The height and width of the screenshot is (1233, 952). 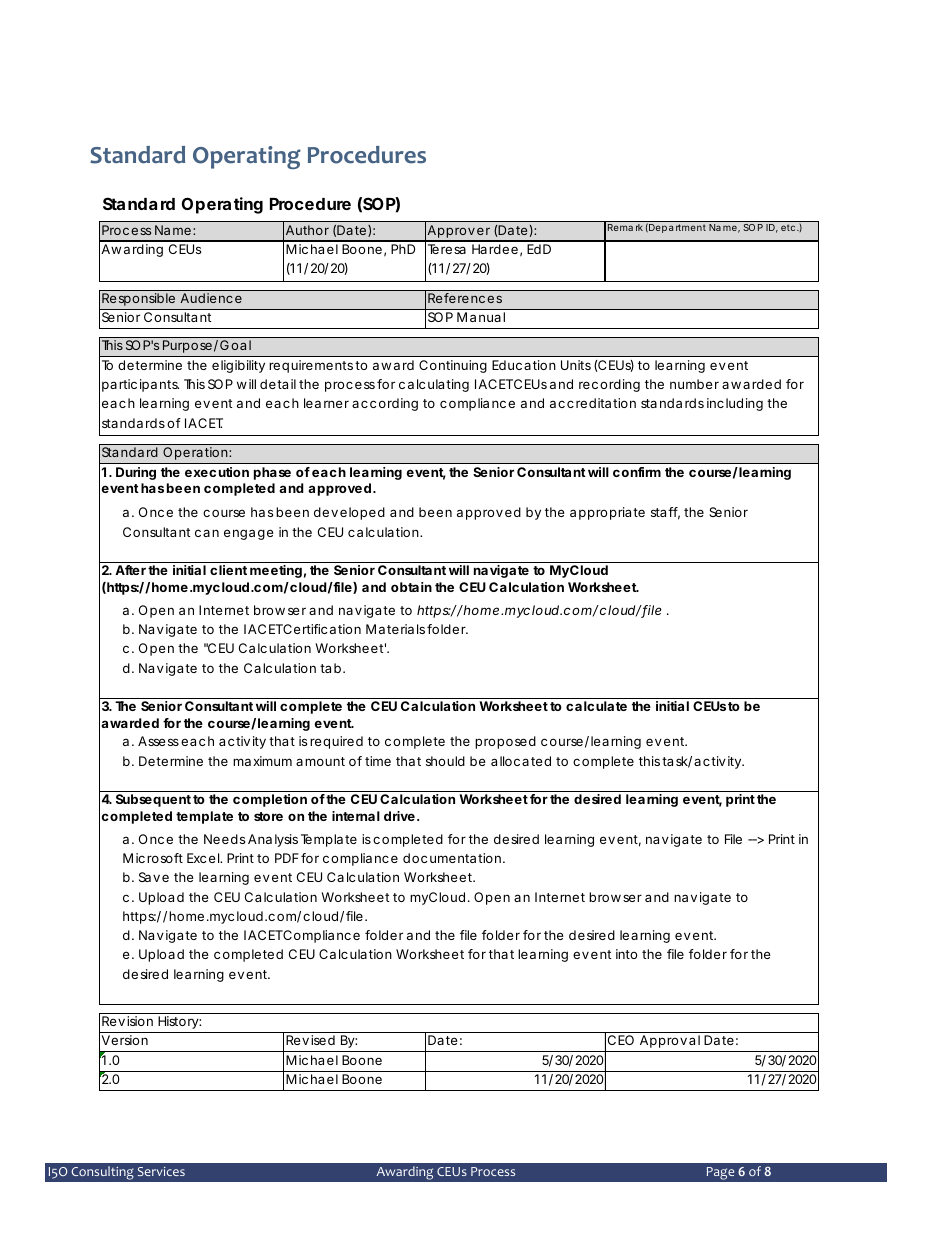 What do you see at coordinates (453, 858) in the screenshot?
I see `documentation` at bounding box center [453, 858].
